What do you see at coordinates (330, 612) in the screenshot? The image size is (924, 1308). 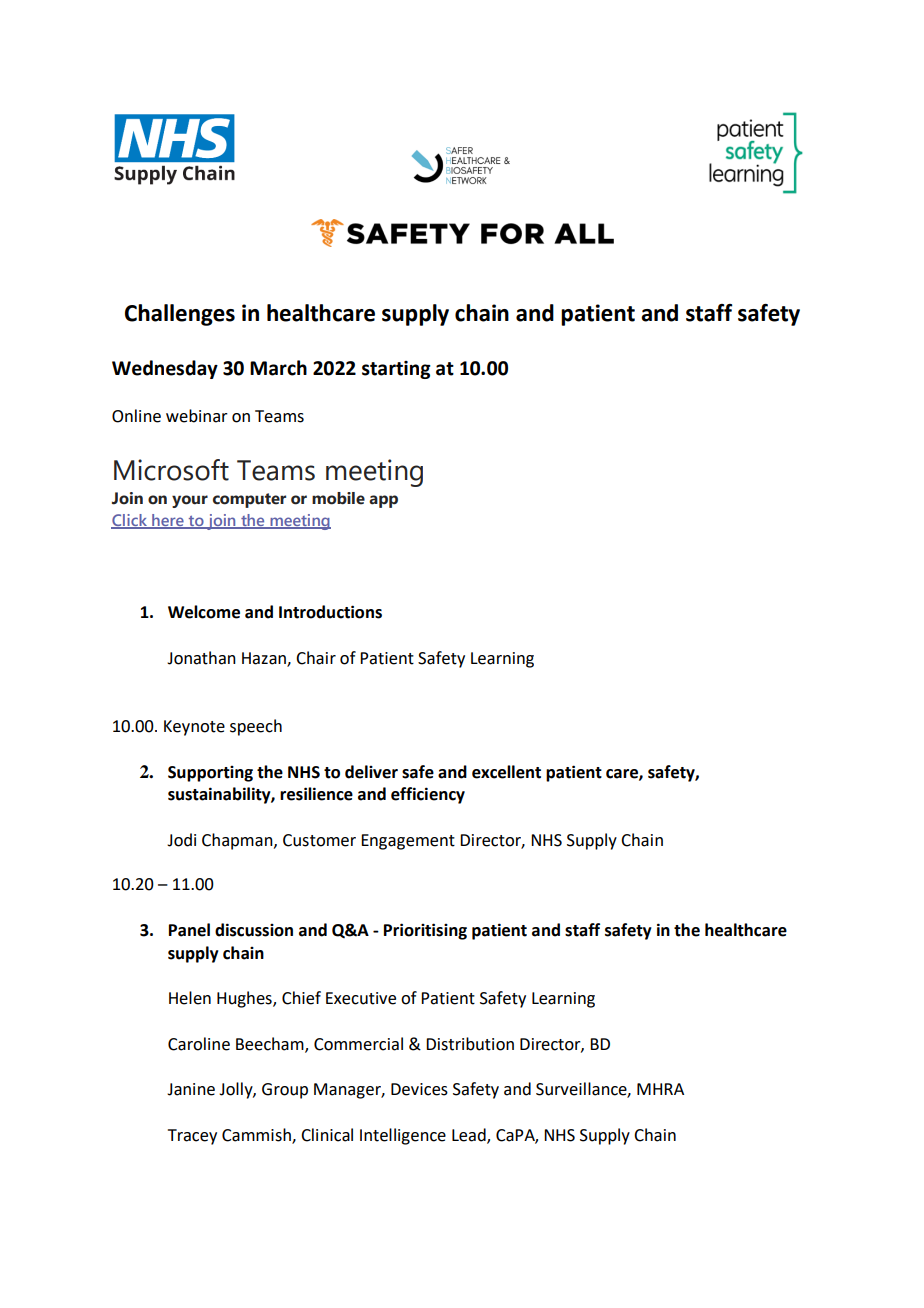 I see `Introductions` at bounding box center [330, 612].
